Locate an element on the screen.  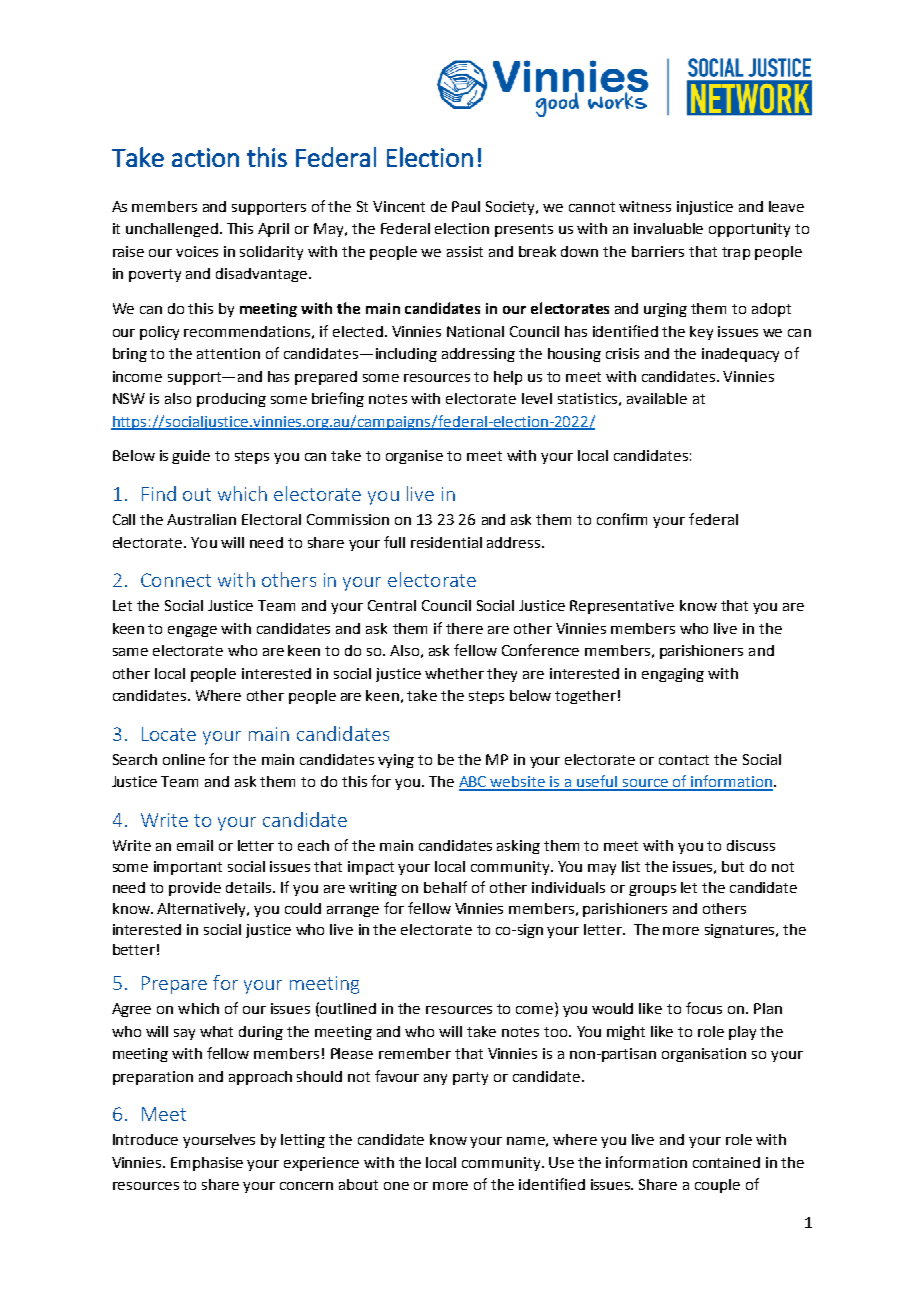
invaluable is located at coordinates (668, 228).
